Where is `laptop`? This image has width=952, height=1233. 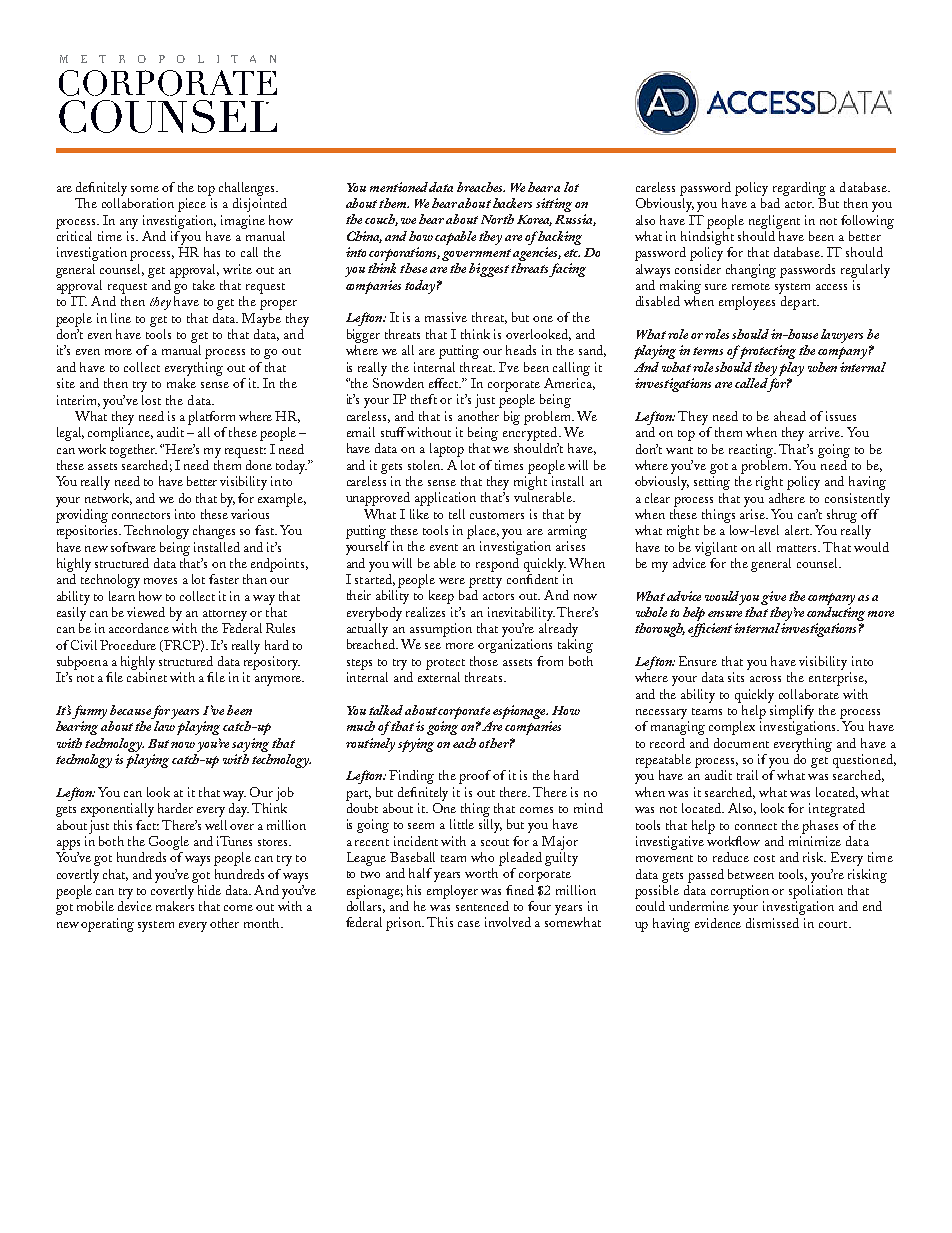 laptop is located at coordinates (447, 450).
